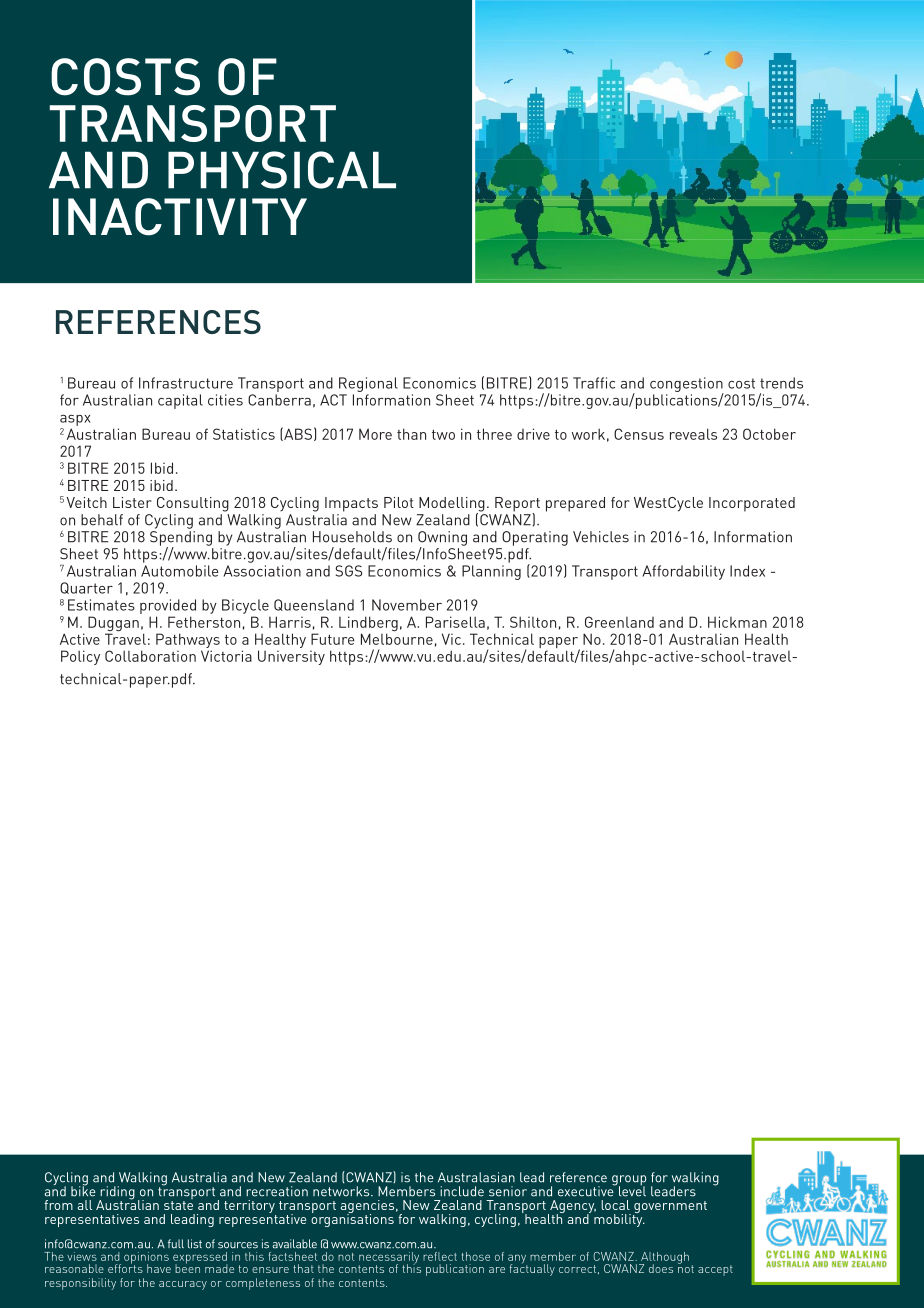 The image size is (924, 1308). Describe the element at coordinates (150, 656) in the screenshot. I see `Collaboration` at that location.
